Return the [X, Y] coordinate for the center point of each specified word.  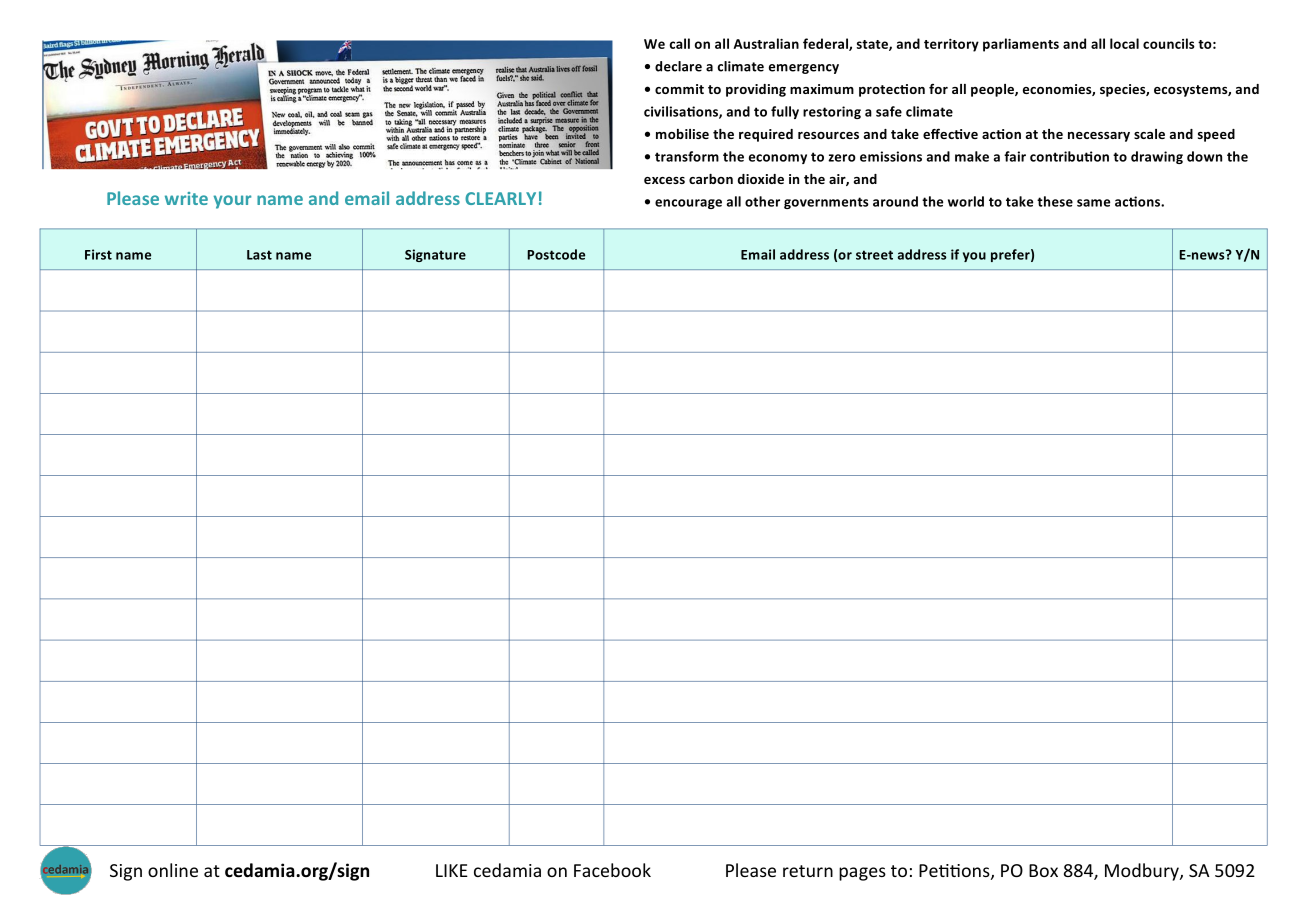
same [1093, 203]
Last [259, 255]
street [874, 255]
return [808, 871]
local [1124, 43]
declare [678, 66]
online [173, 870]
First [98, 254]
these [1055, 201]
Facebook [612, 870]
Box [1043, 870]
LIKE [452, 870]
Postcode [556, 254]
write [186, 198]
